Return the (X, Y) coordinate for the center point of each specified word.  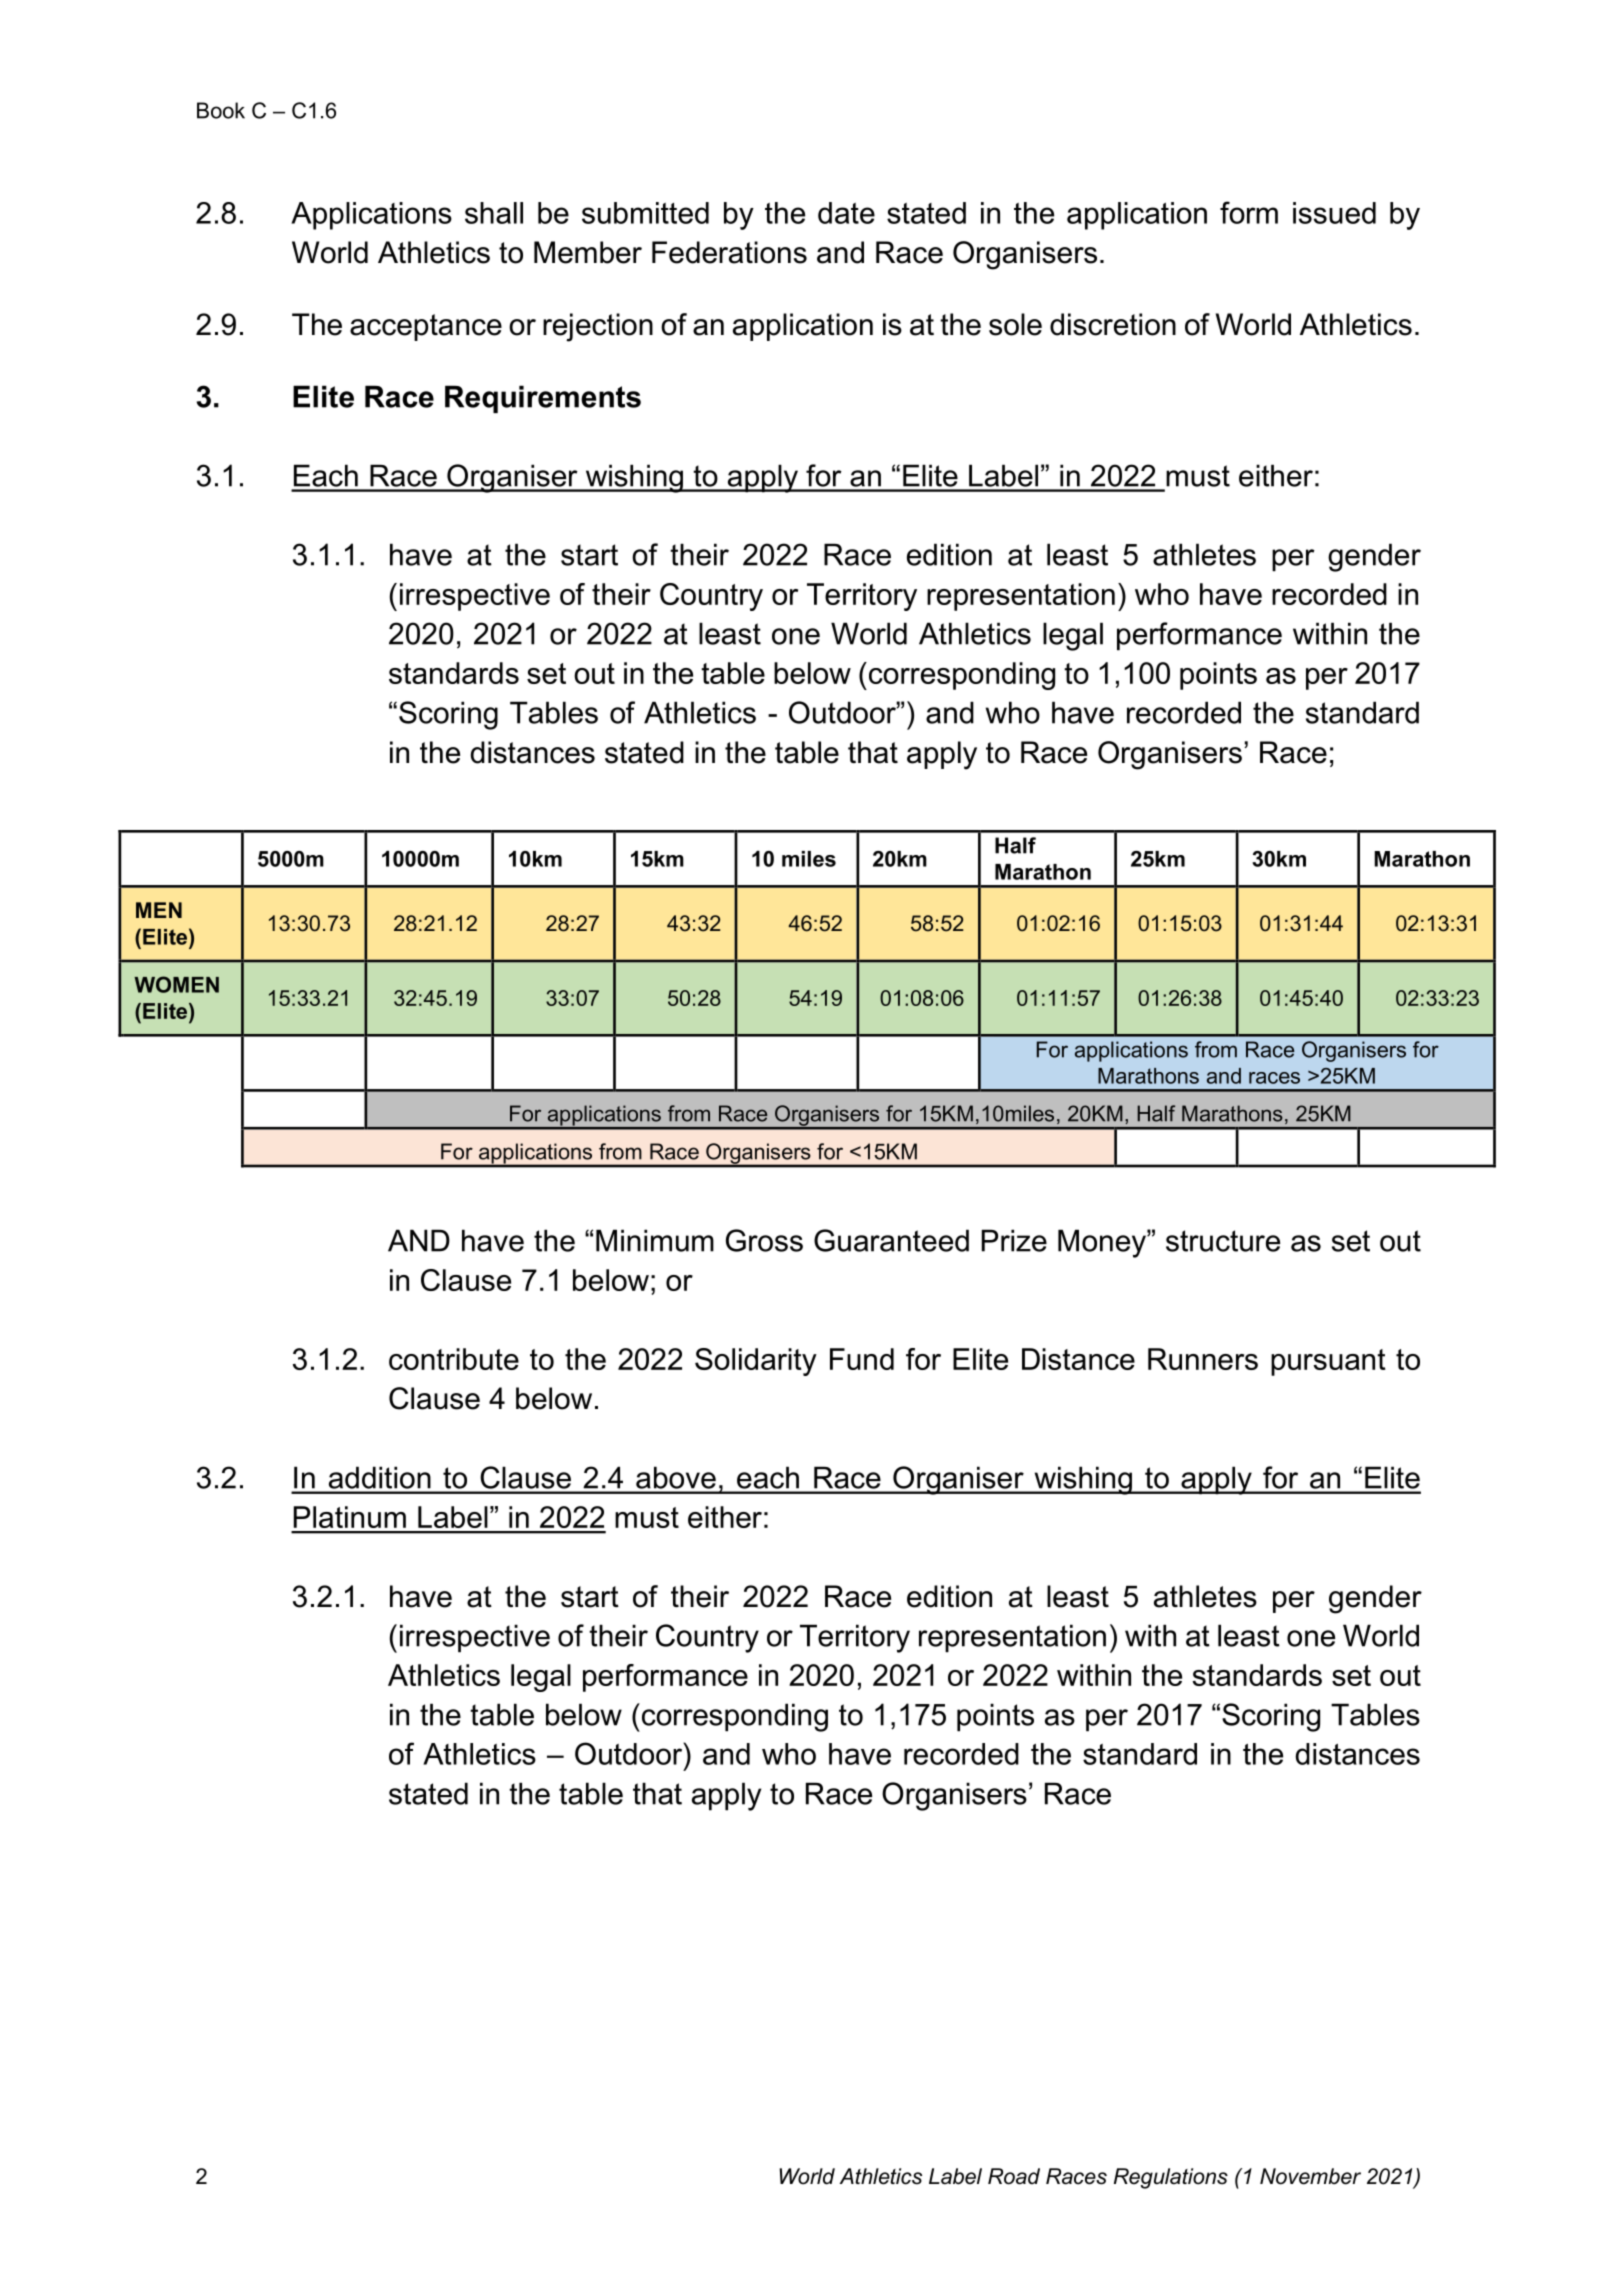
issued (1334, 213)
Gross (764, 1240)
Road (1014, 2176)
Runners (1203, 1359)
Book (221, 110)
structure (1223, 1241)
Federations (729, 252)
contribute (454, 1359)
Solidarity (756, 1362)
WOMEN (176, 984)
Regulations (1171, 2178)
